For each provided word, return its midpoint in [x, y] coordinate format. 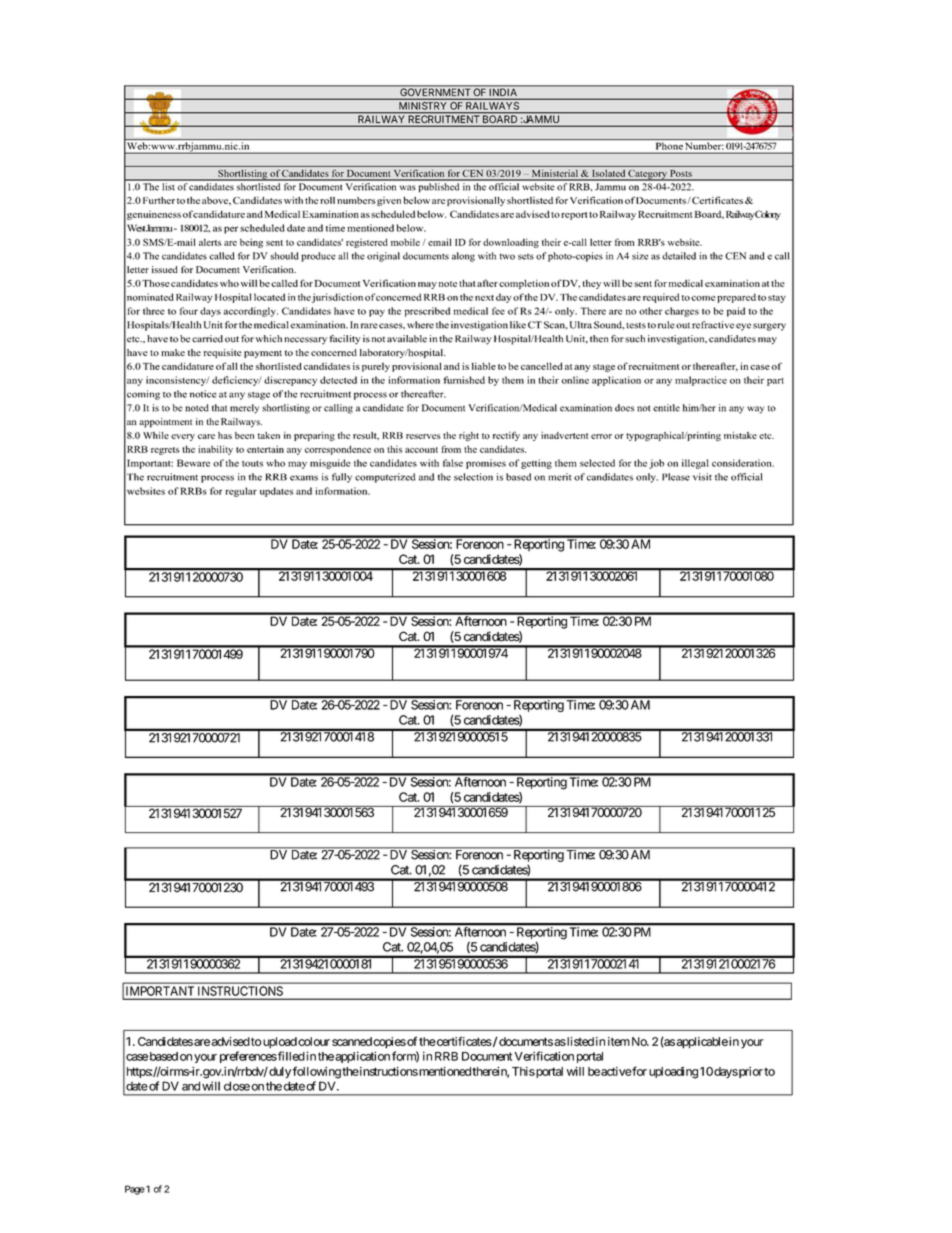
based [164, 1056]
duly [280, 1073]
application [362, 1057]
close [237, 1086]
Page [135, 1190]
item [619, 1041]
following [317, 1072]
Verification [544, 1056]
